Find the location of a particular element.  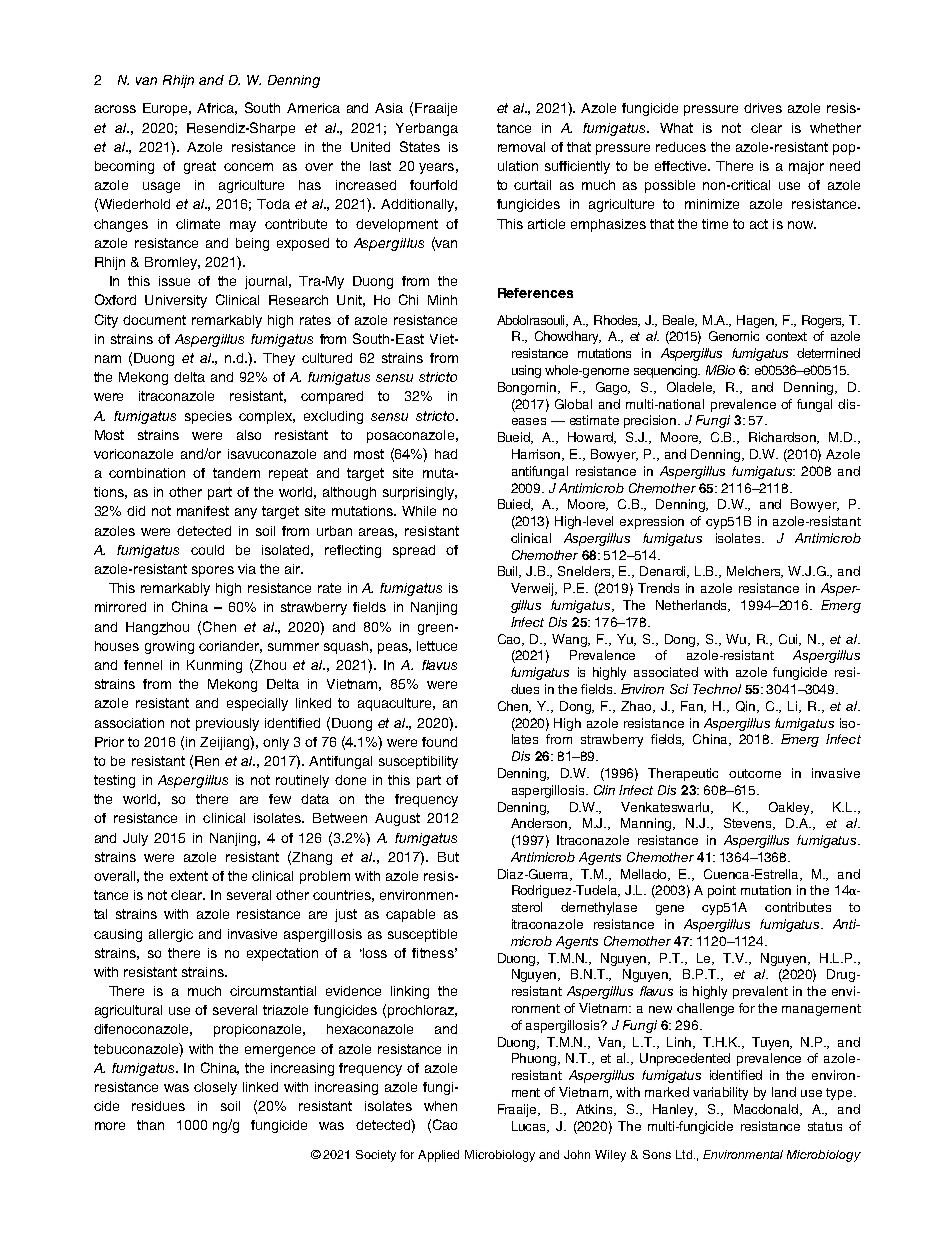

While is located at coordinates (419, 511).
